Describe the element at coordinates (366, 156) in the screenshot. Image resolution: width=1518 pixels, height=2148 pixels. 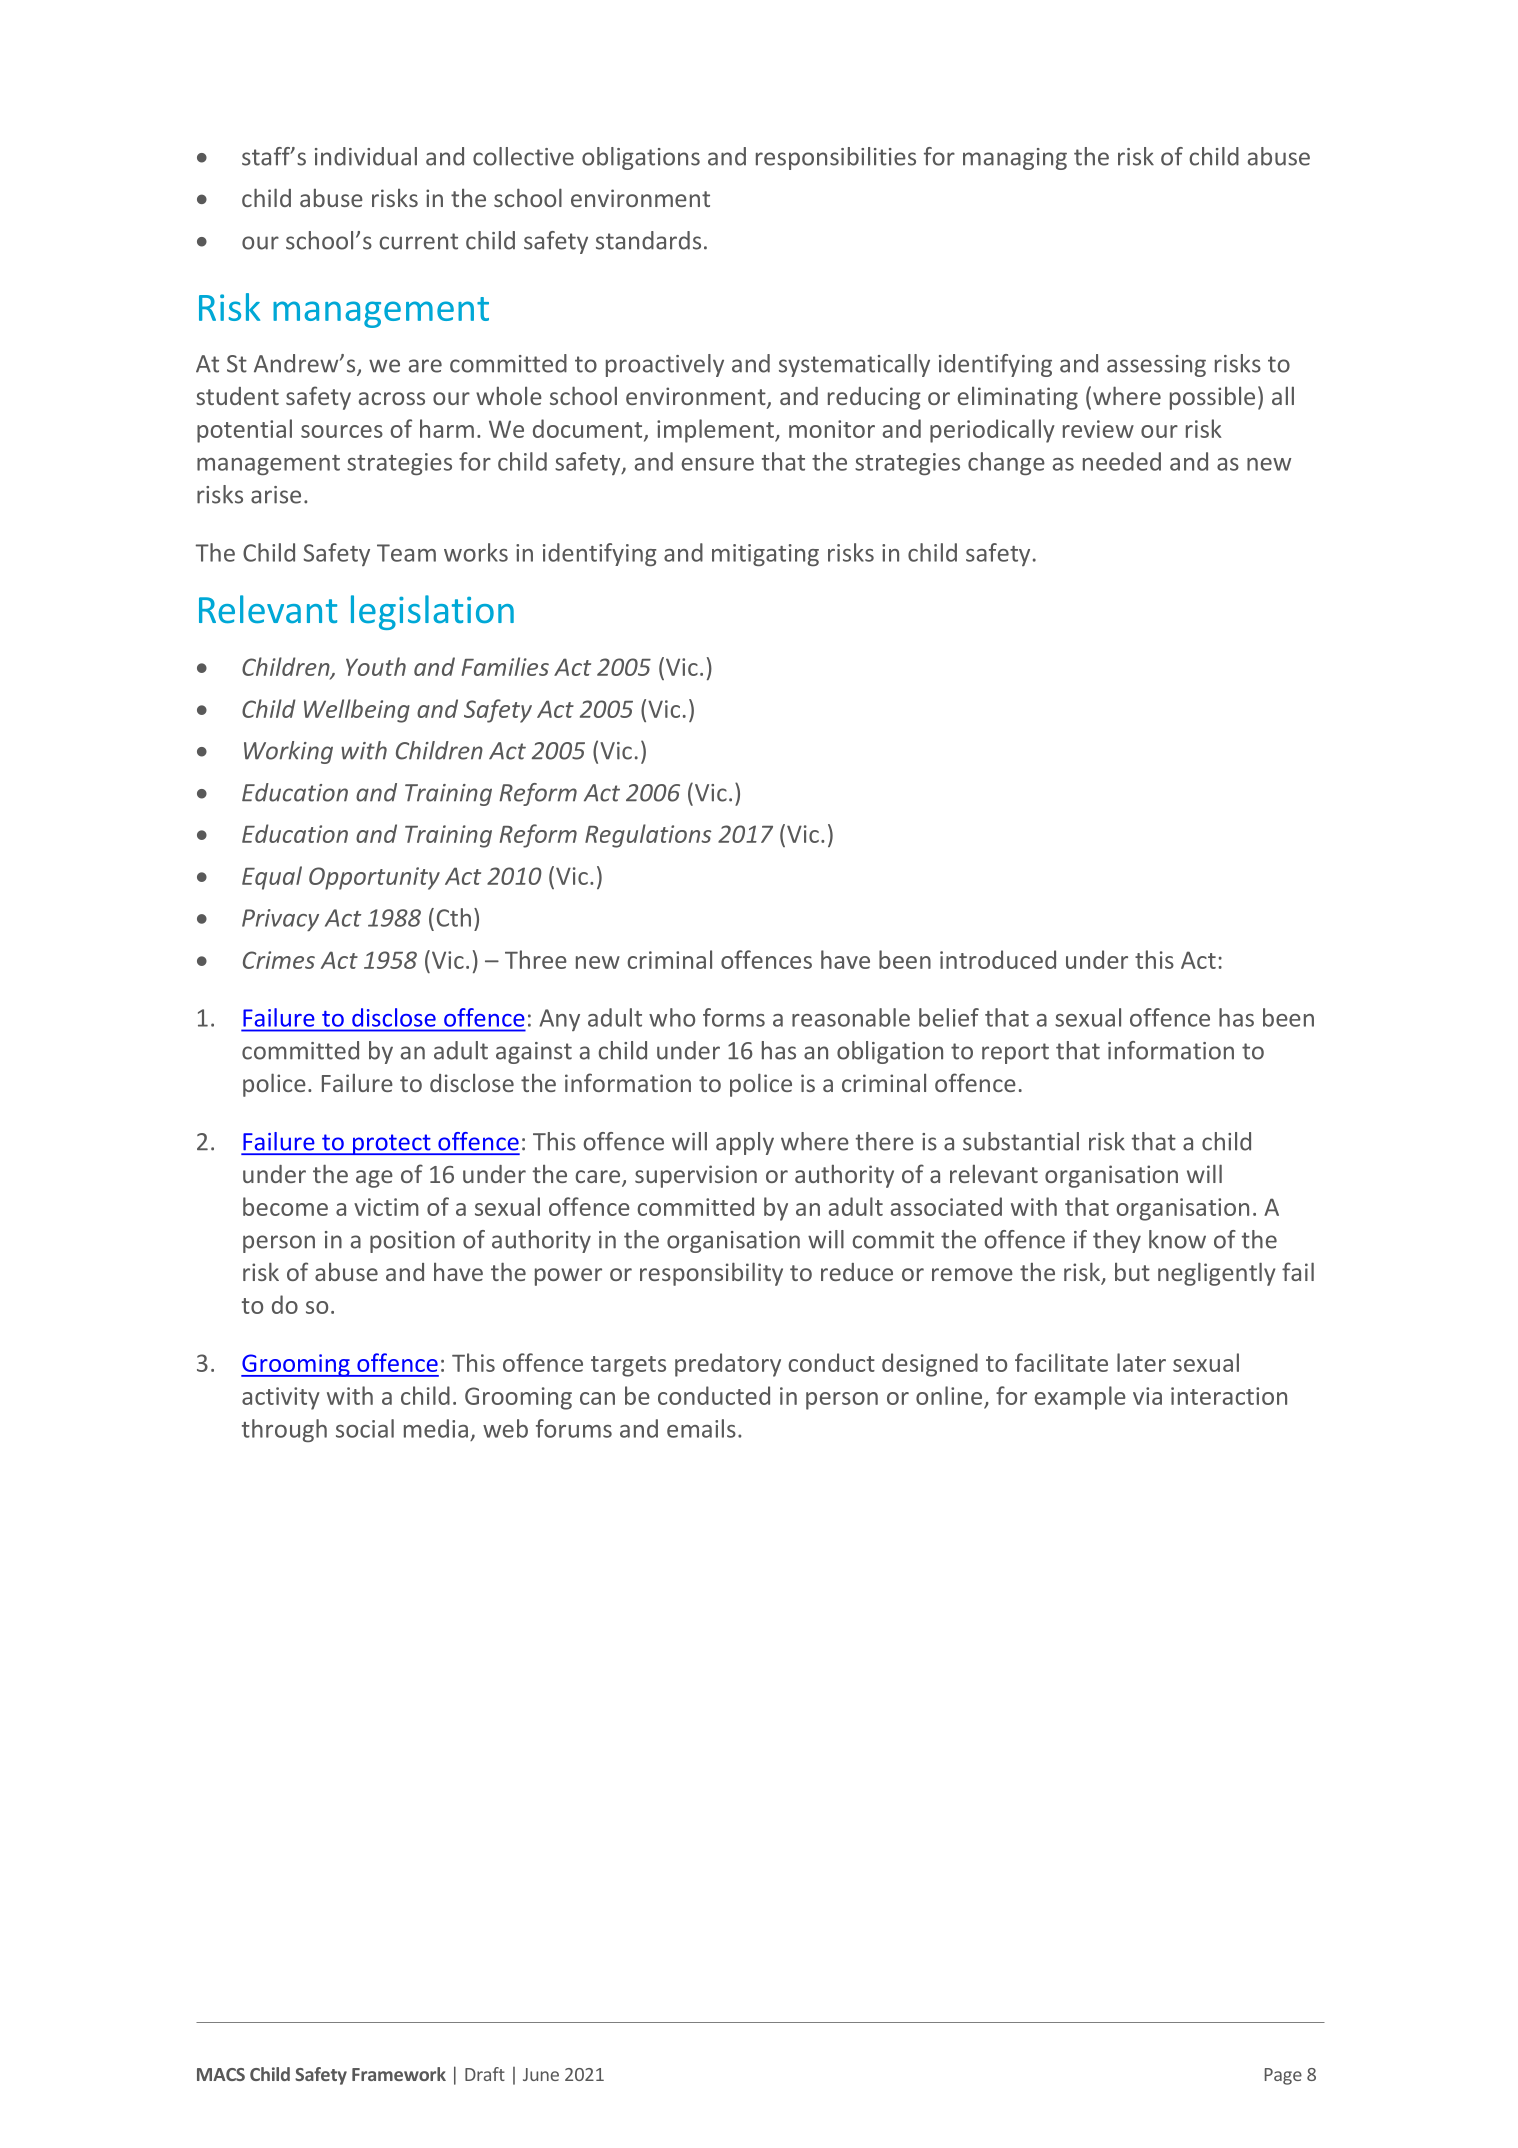
I see `individual` at that location.
